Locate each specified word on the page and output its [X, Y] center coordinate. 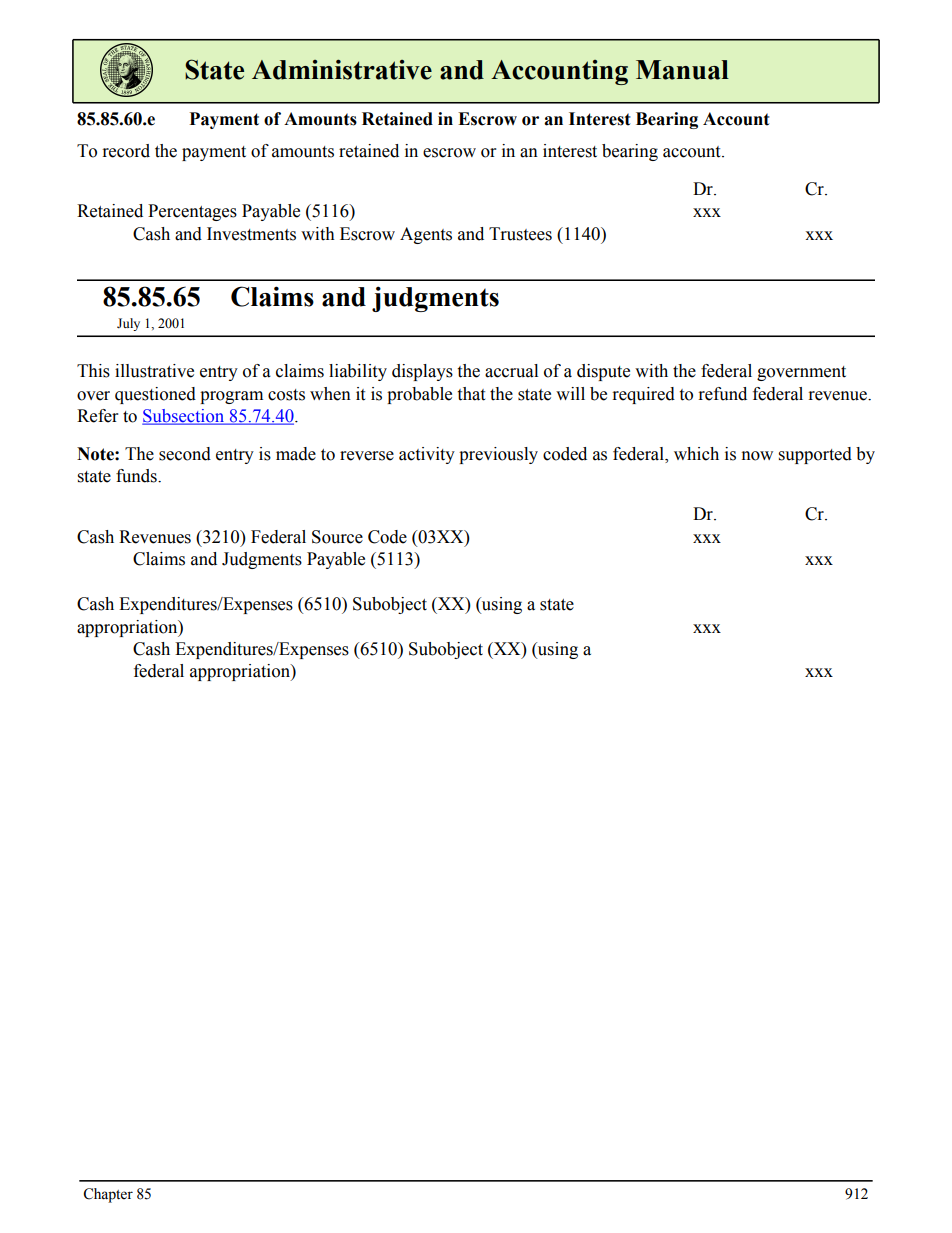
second [185, 454]
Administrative [342, 69]
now [757, 456]
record [126, 151]
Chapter [108, 1195]
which [696, 454]
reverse [367, 456]
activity [427, 455]
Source [337, 537]
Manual [682, 70]
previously [498, 455]
